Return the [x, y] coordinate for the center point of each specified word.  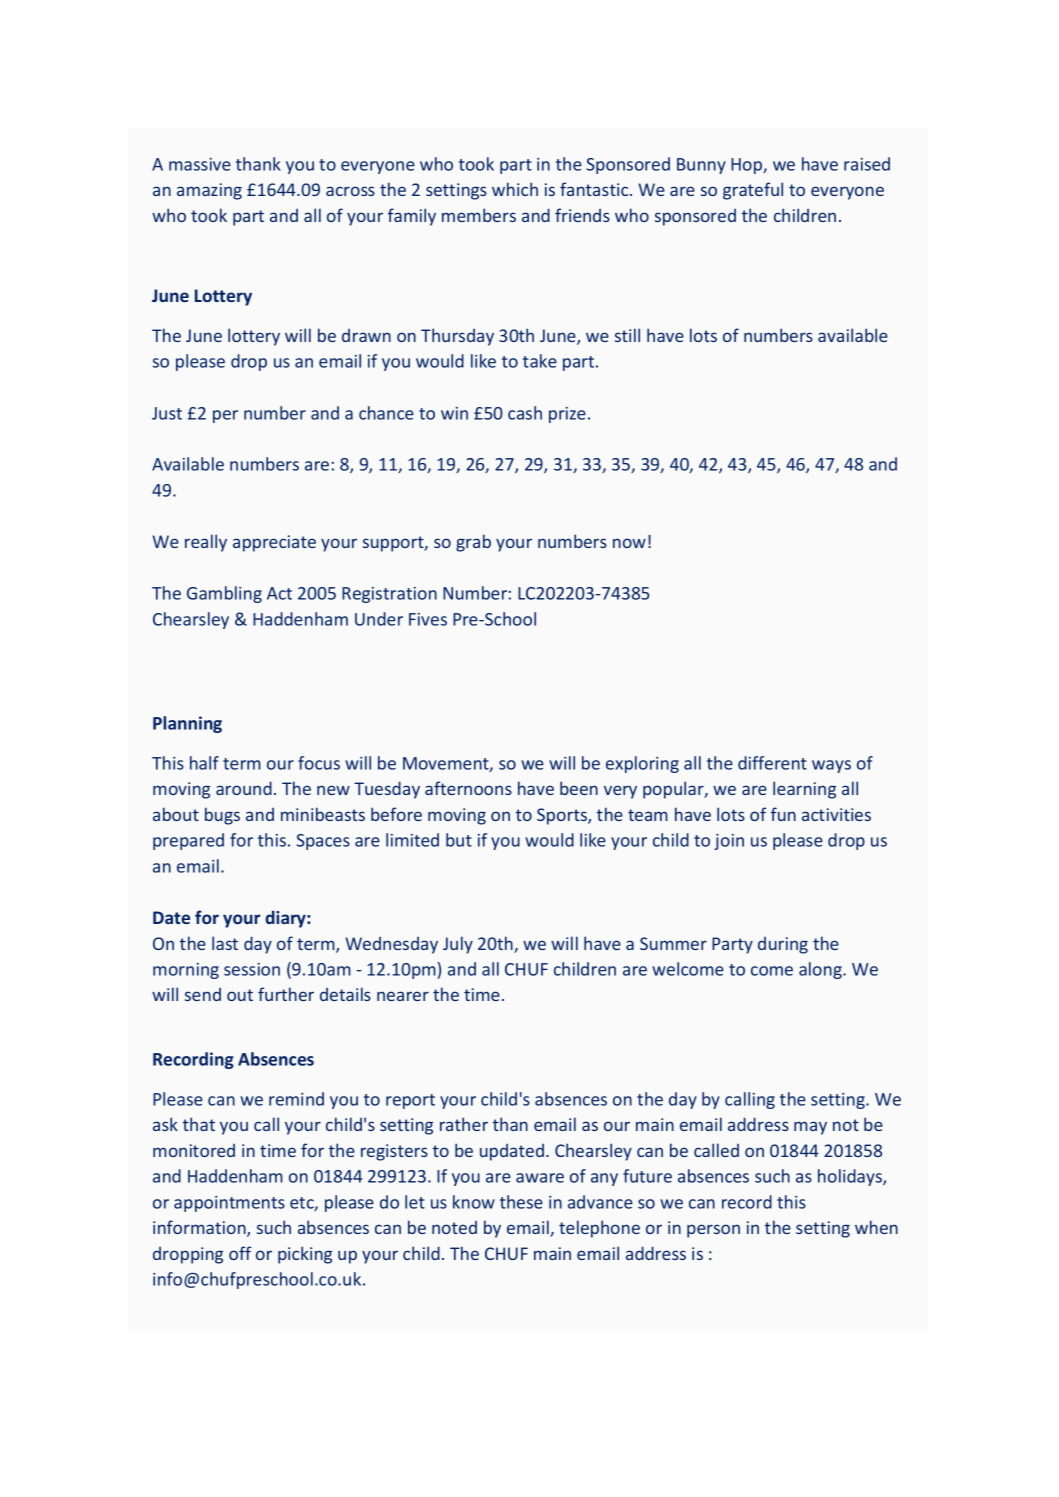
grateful [753, 191]
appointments [229, 1204]
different [772, 763]
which [515, 189]
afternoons [468, 788]
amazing [209, 191]
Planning [187, 724]
